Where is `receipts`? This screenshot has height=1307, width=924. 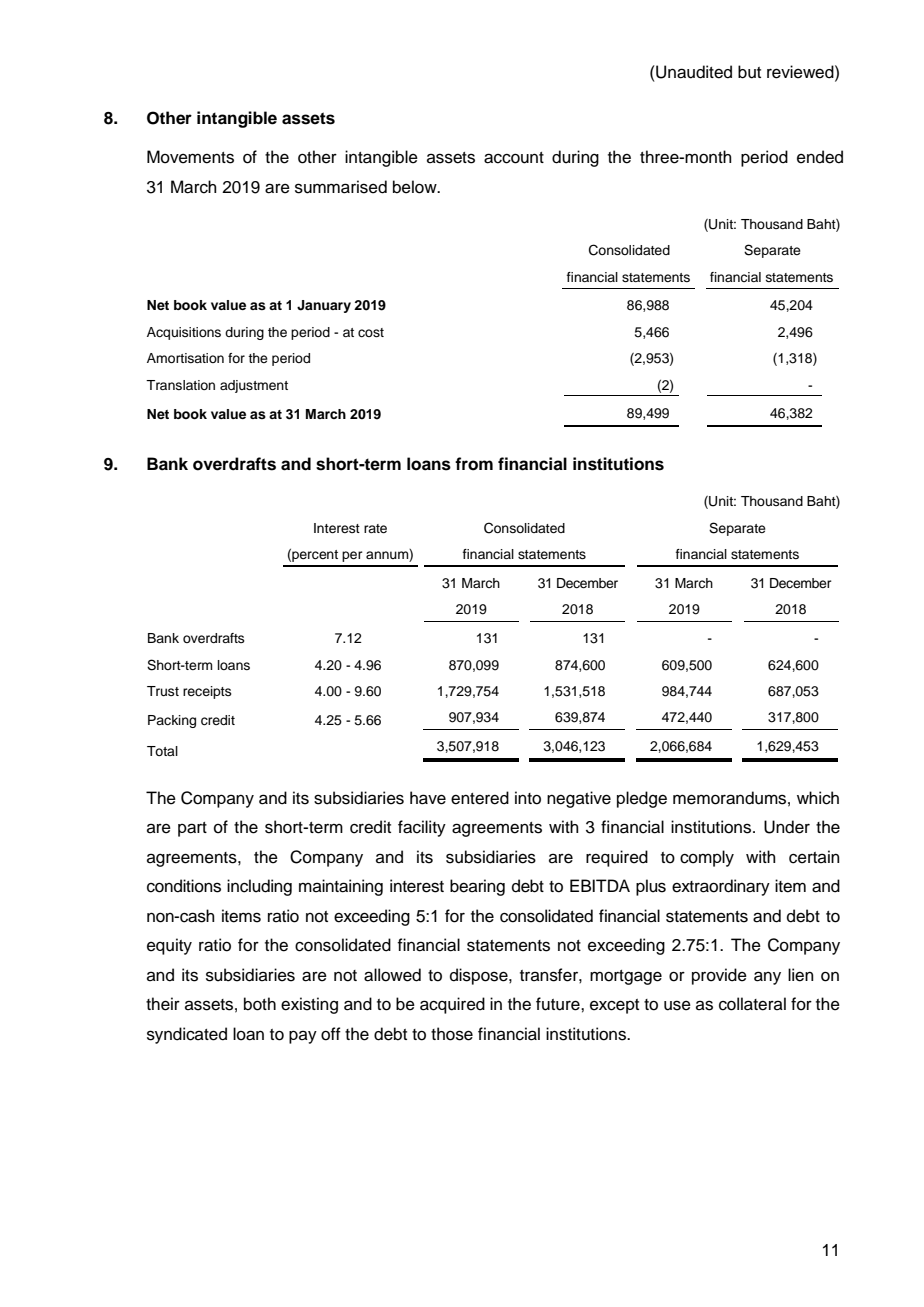 receipts is located at coordinates (207, 692).
